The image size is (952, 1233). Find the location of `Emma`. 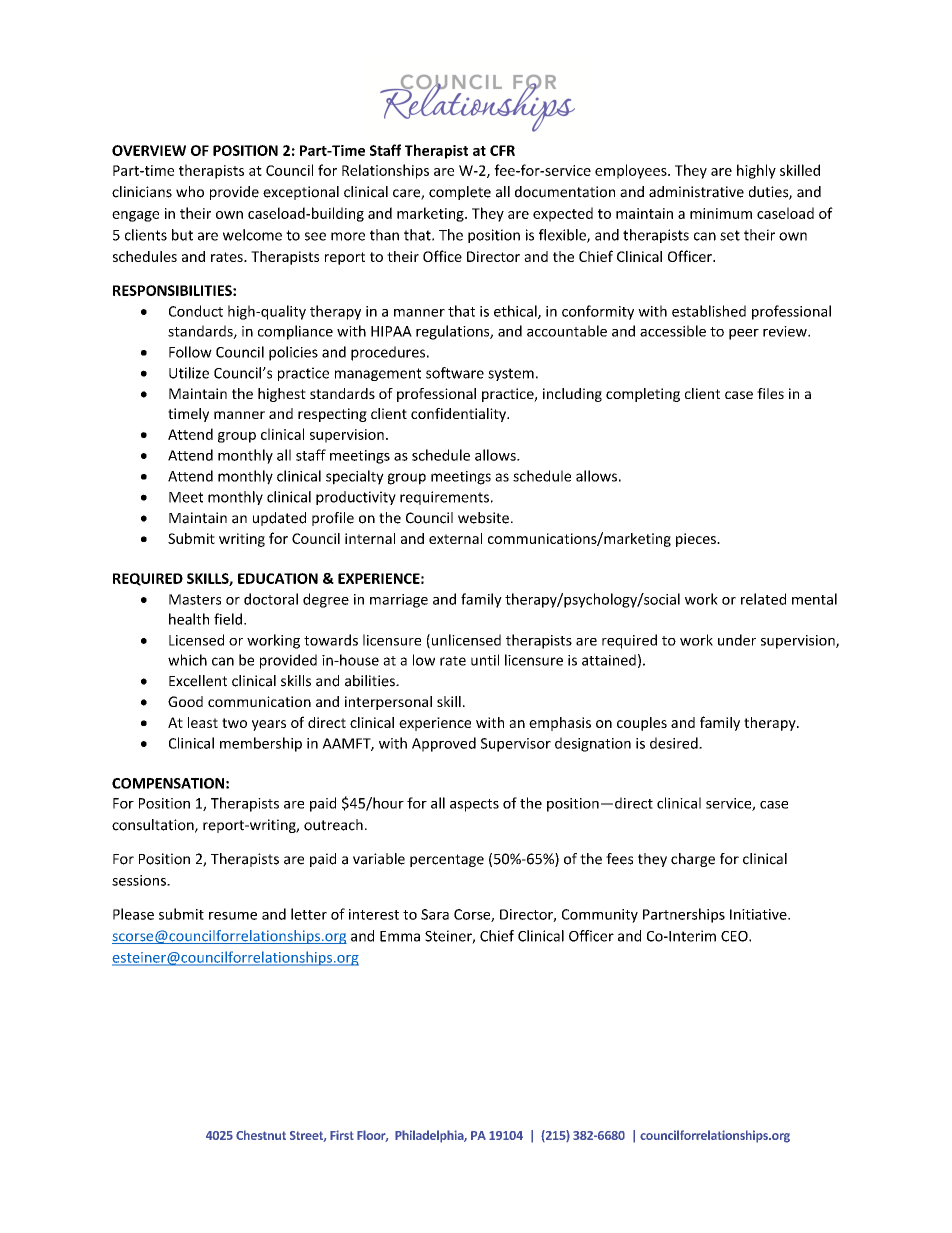

Emma is located at coordinates (400, 936).
